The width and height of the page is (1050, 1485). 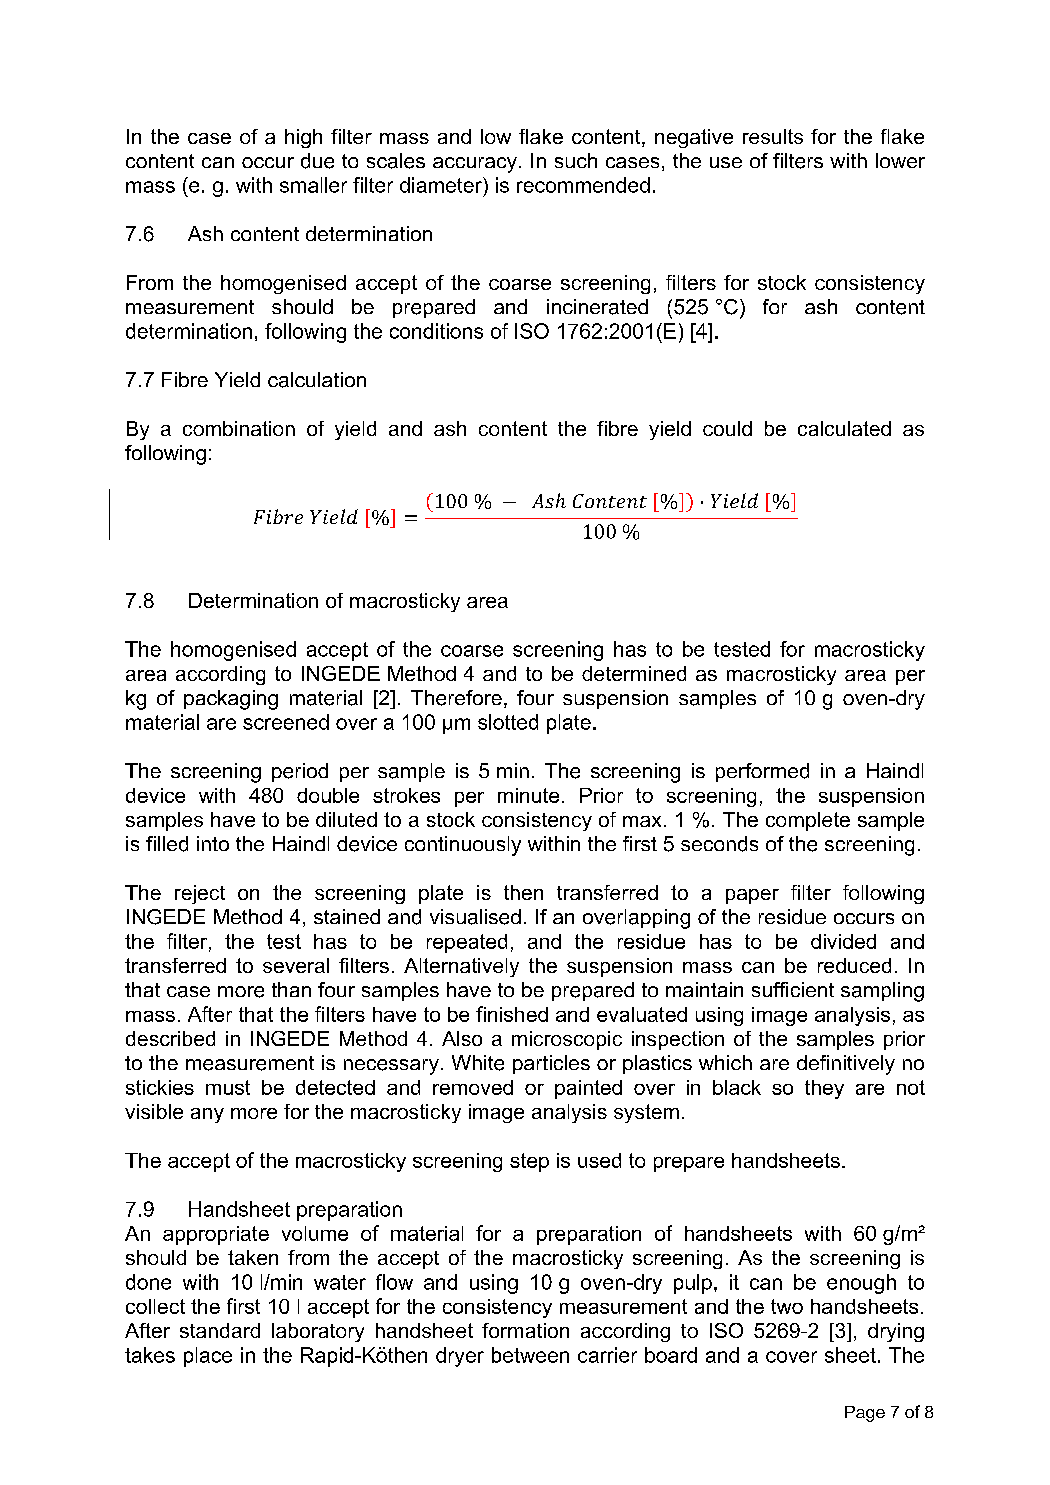 What do you see at coordinates (313, 185) in the page?
I see `smaller` at bounding box center [313, 185].
